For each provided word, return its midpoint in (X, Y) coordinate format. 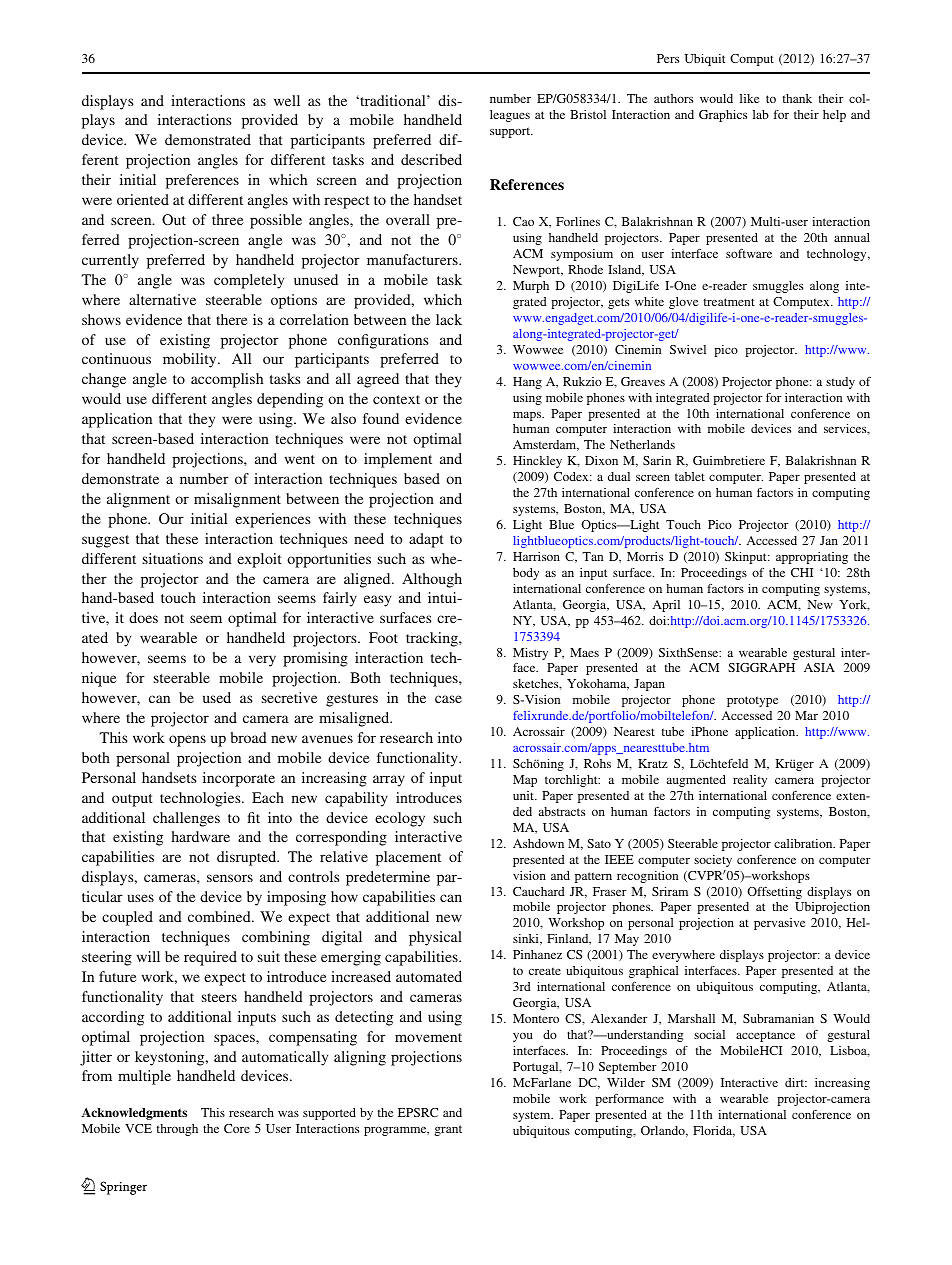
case (448, 699)
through (177, 1130)
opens (187, 741)
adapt (426, 540)
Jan (829, 540)
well (287, 100)
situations (173, 558)
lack (449, 319)
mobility (191, 360)
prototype (752, 701)
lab (761, 114)
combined (220, 916)
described (431, 159)
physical (435, 938)
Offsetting (774, 893)
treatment (729, 302)
